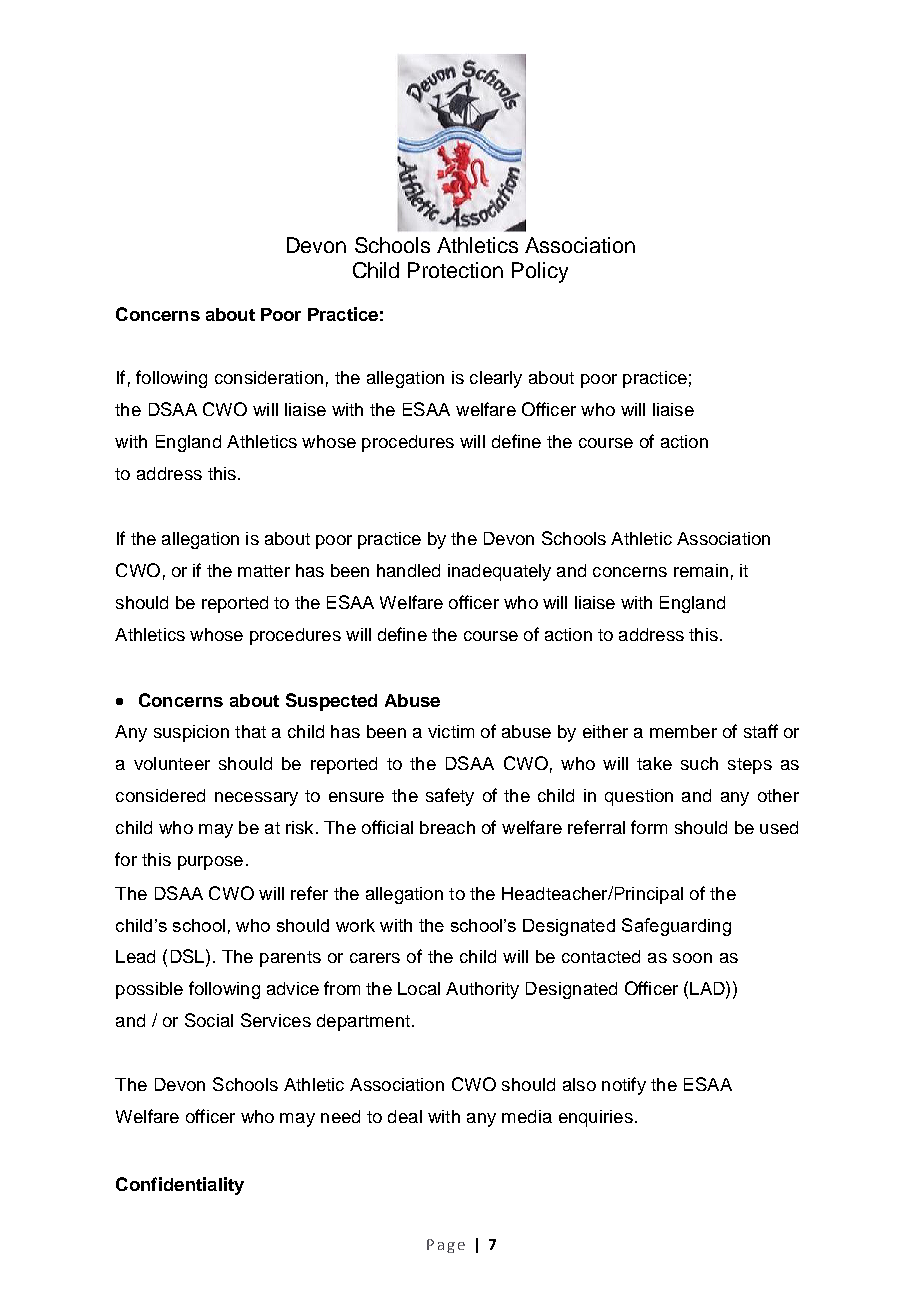 Image resolution: width=924 pixels, height=1308 pixels. What do you see at coordinates (699, 763) in the page?
I see `such` at bounding box center [699, 763].
